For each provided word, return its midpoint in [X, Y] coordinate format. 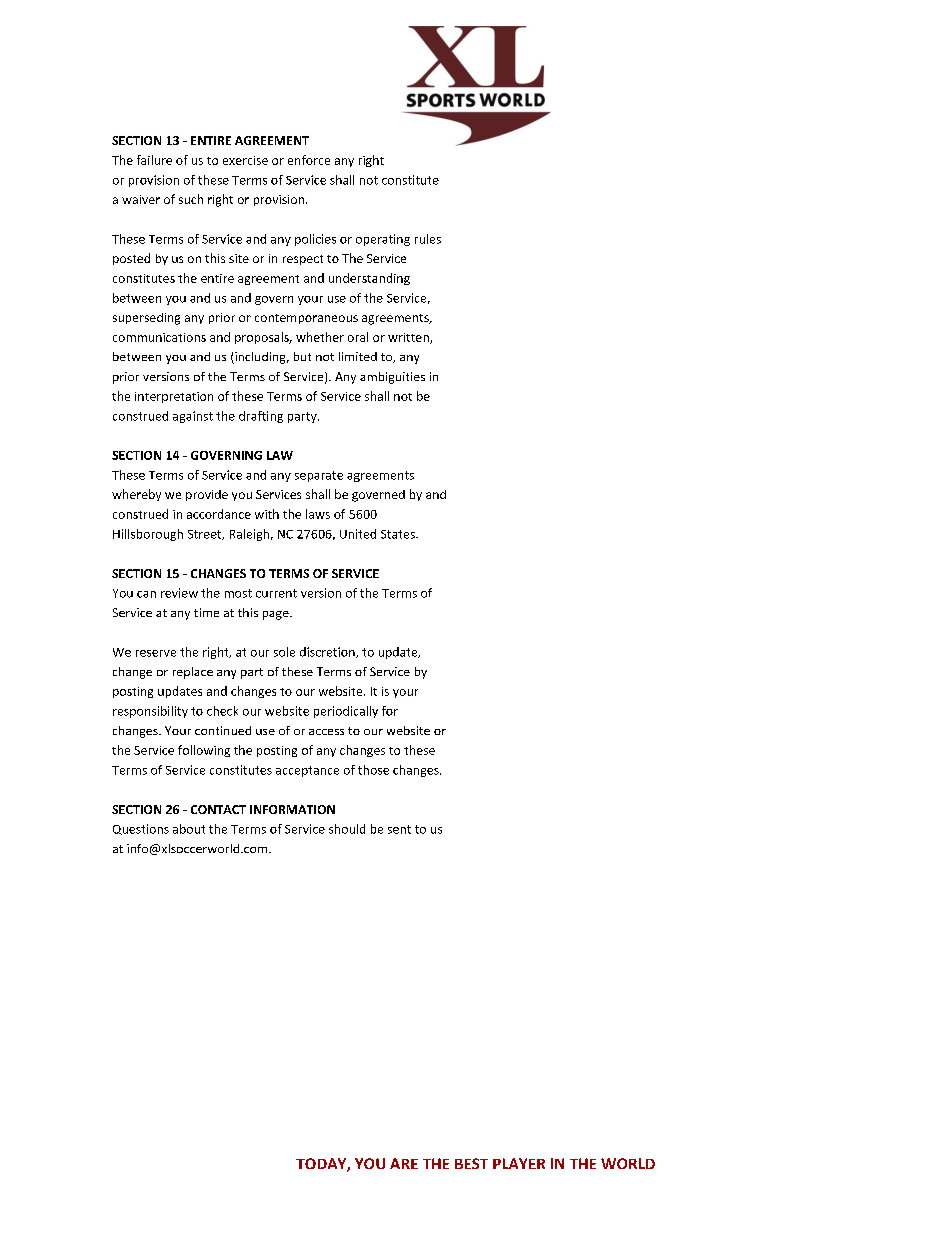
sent [399, 829]
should [347, 829]
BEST [471, 1163]
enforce [309, 160]
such [191, 199]
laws [318, 514]
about [189, 829]
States [399, 534]
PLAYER [519, 1163]
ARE [404, 1163]
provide [207, 495]
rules [428, 239]
